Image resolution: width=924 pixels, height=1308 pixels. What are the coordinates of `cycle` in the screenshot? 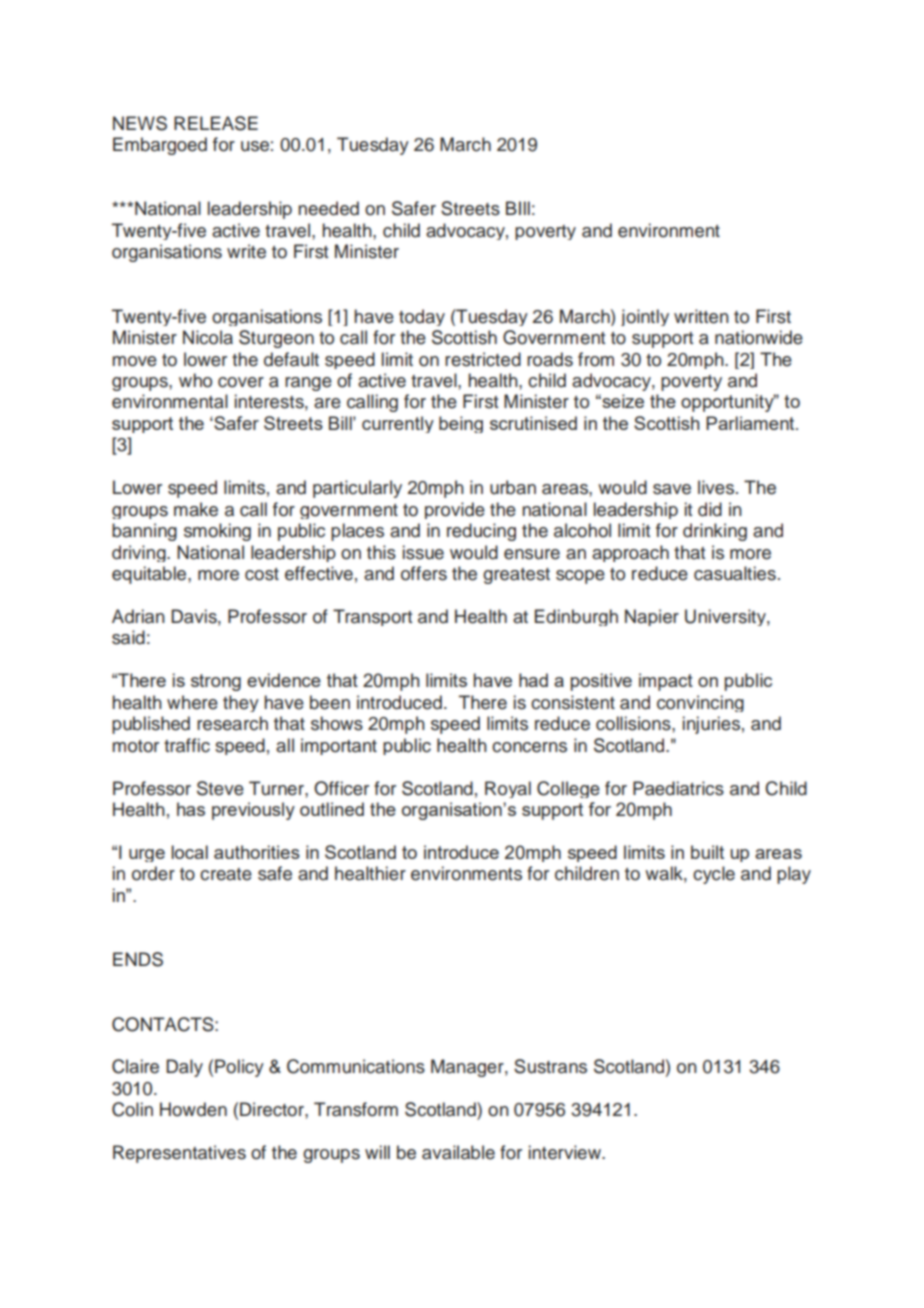 It's located at (714, 875).
